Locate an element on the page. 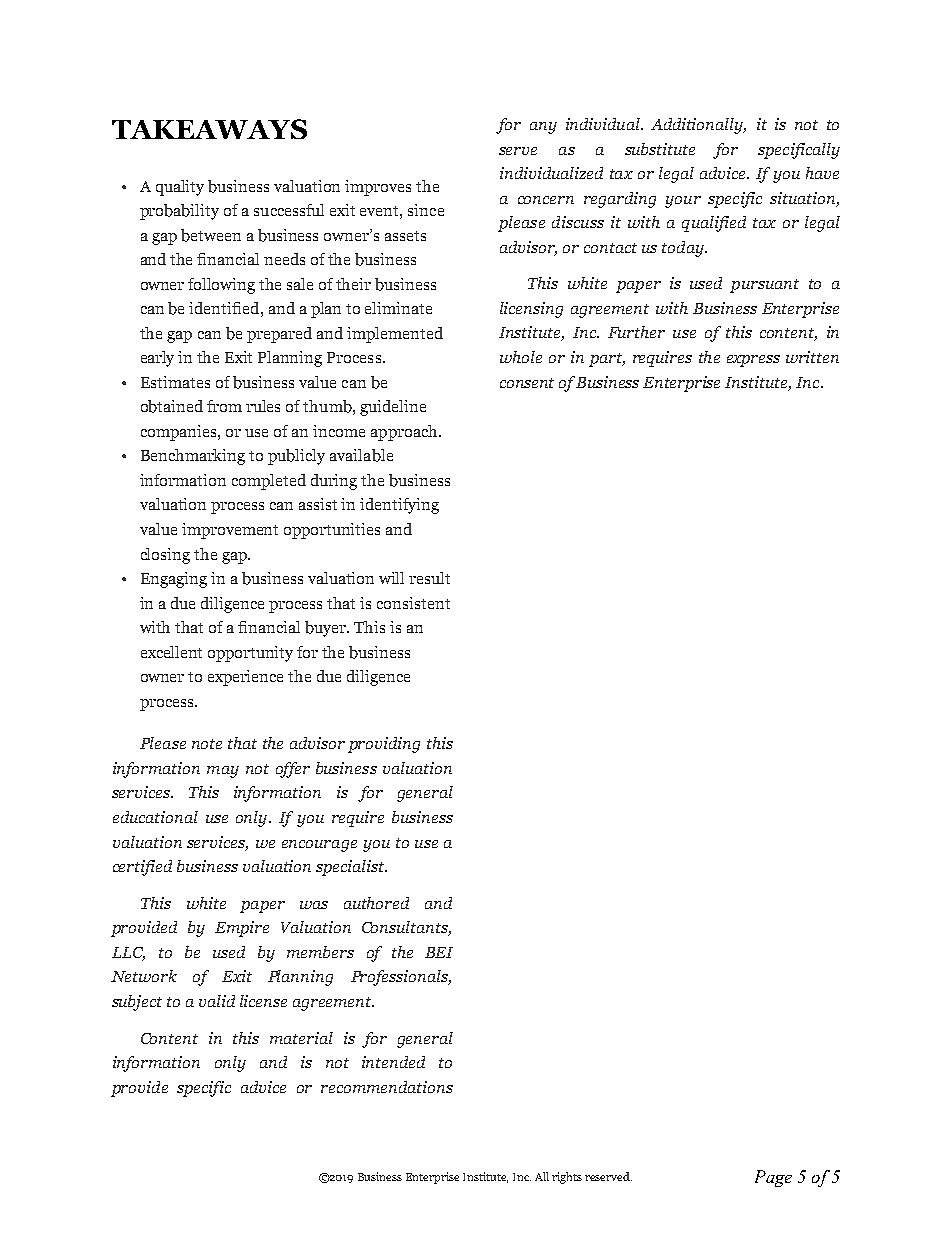 The height and width of the image is (1233, 952). any is located at coordinates (543, 128).
